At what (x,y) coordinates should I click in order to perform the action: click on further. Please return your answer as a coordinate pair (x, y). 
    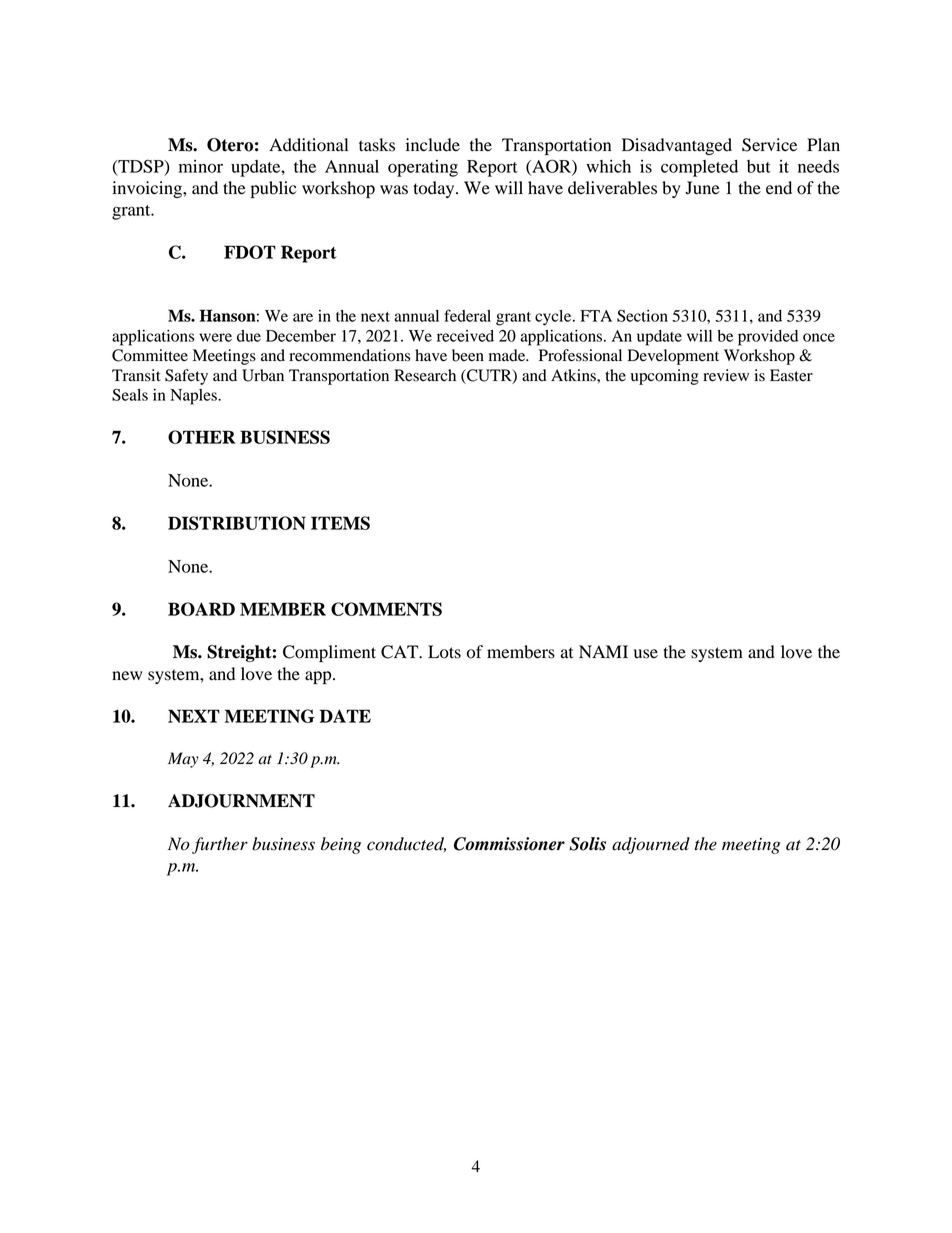
    Looking at the image, I should click on (220, 845).
